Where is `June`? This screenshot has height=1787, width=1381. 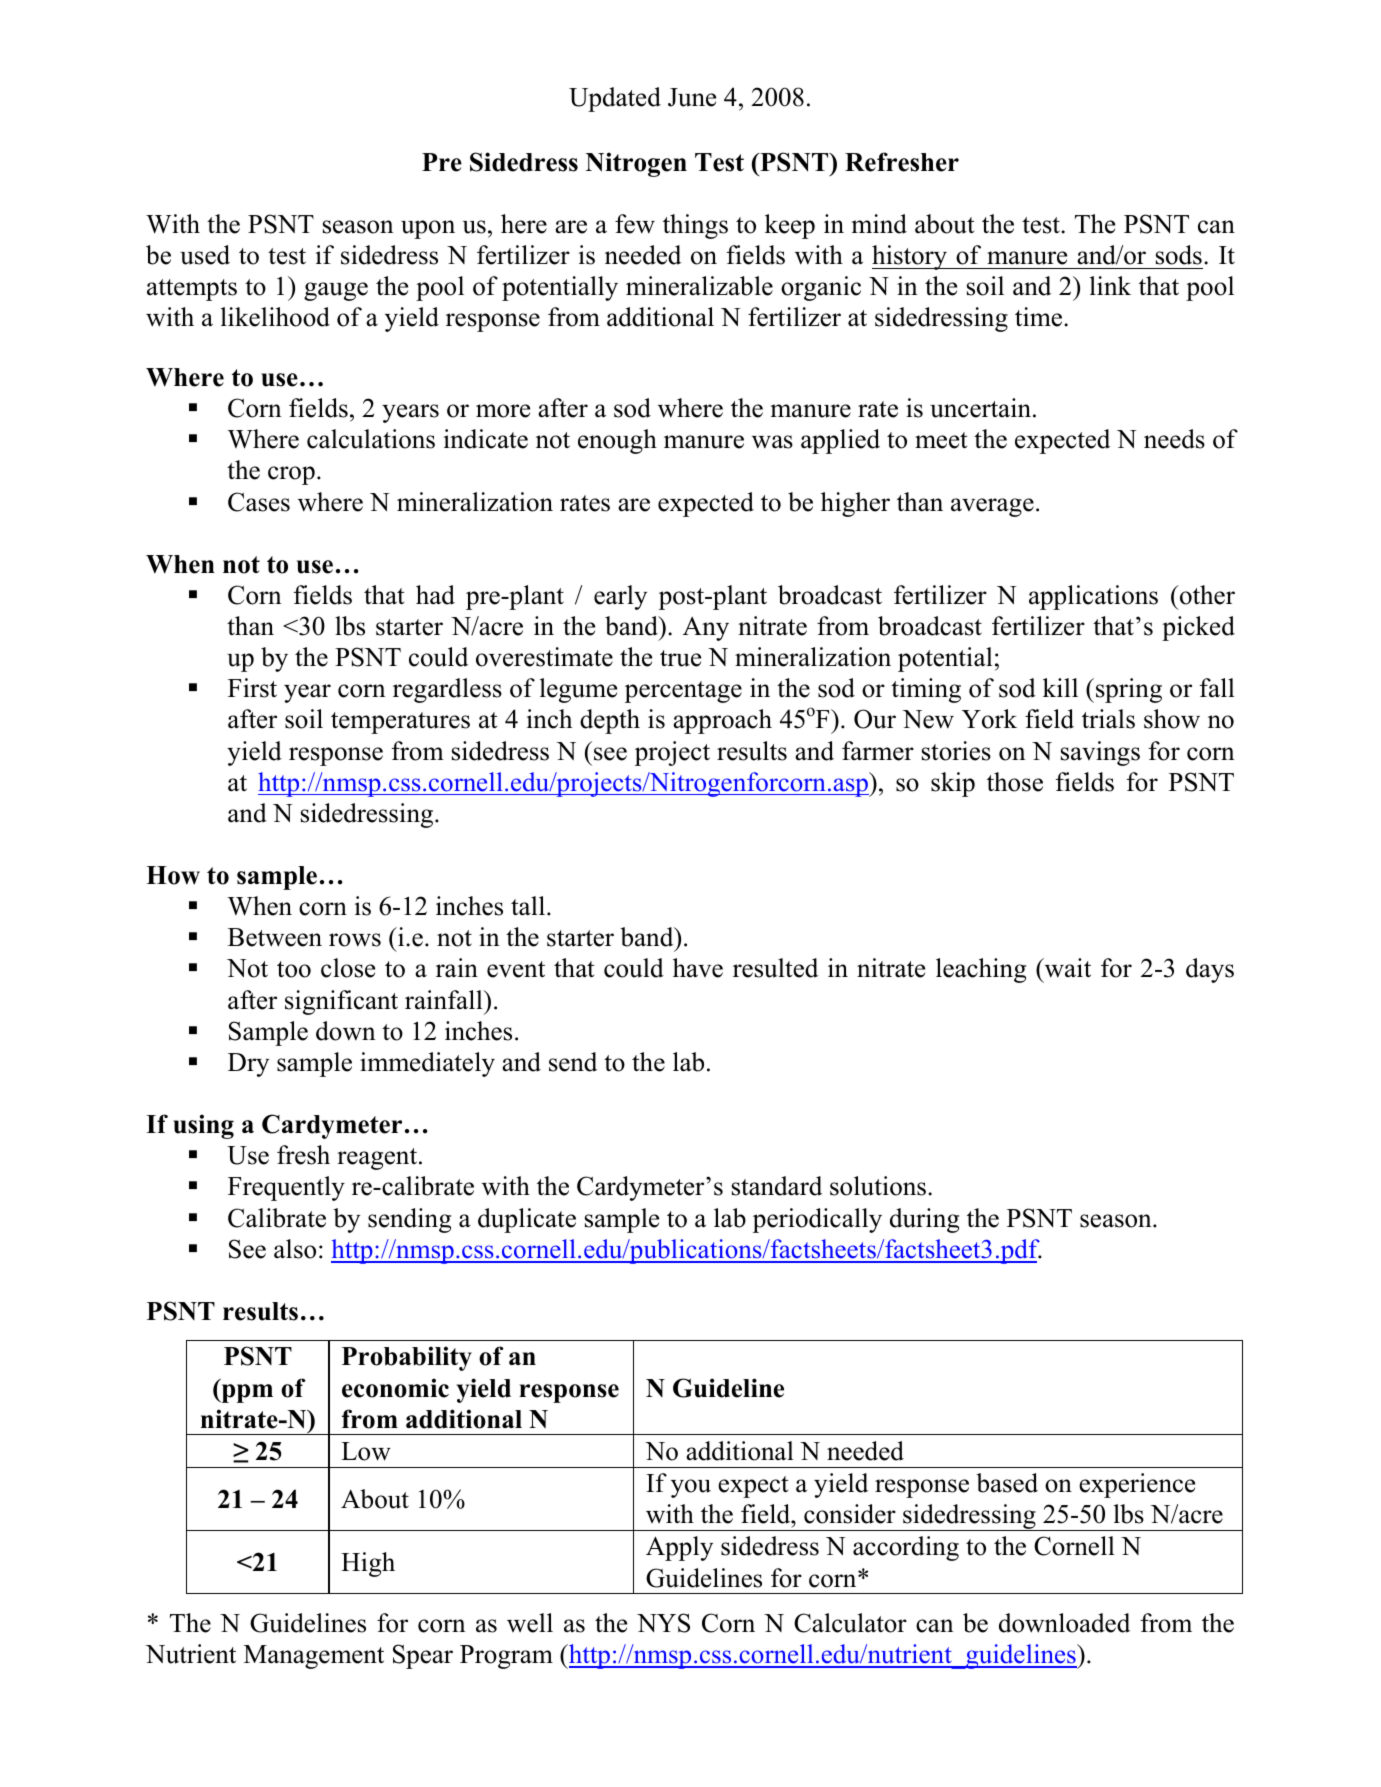
June is located at coordinates (692, 97).
